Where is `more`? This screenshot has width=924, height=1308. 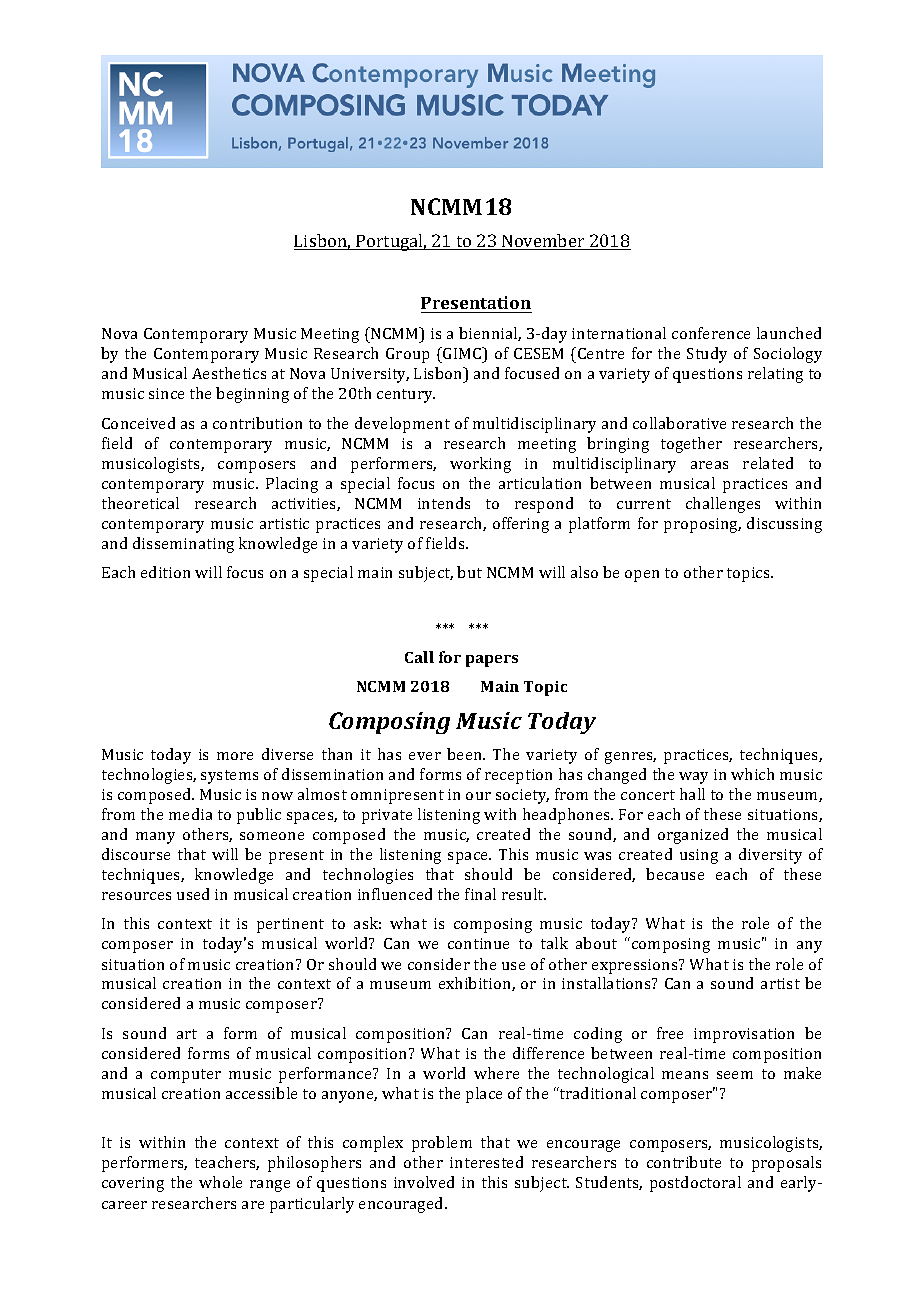 more is located at coordinates (235, 756).
